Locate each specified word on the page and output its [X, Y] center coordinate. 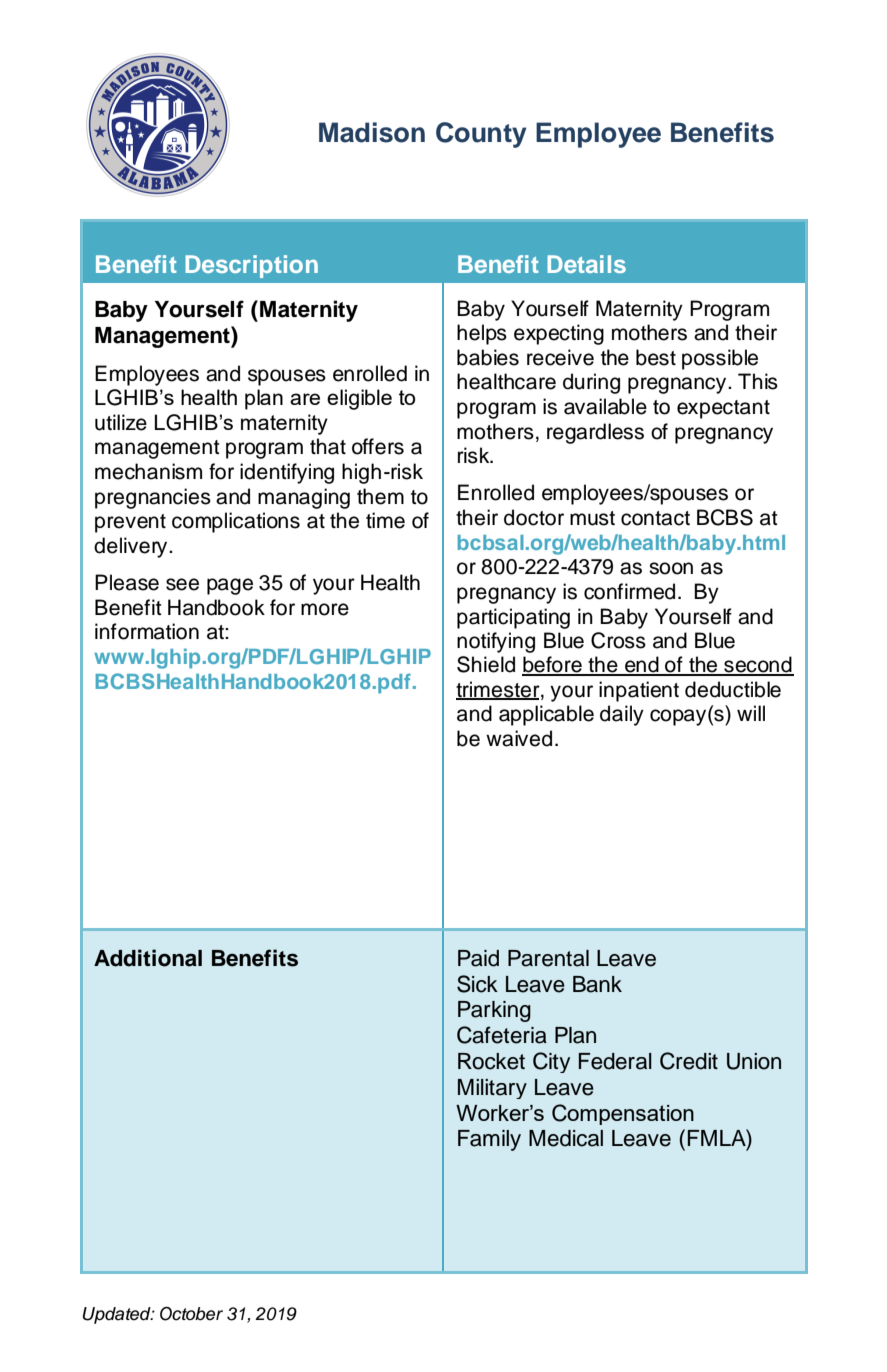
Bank [597, 984]
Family [489, 1140]
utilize [121, 422]
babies [488, 357]
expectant [723, 409]
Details [586, 264]
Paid [478, 958]
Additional [148, 958]
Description [251, 266]
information [147, 631]
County [481, 135]
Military [492, 1089]
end [642, 665]
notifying [496, 642]
